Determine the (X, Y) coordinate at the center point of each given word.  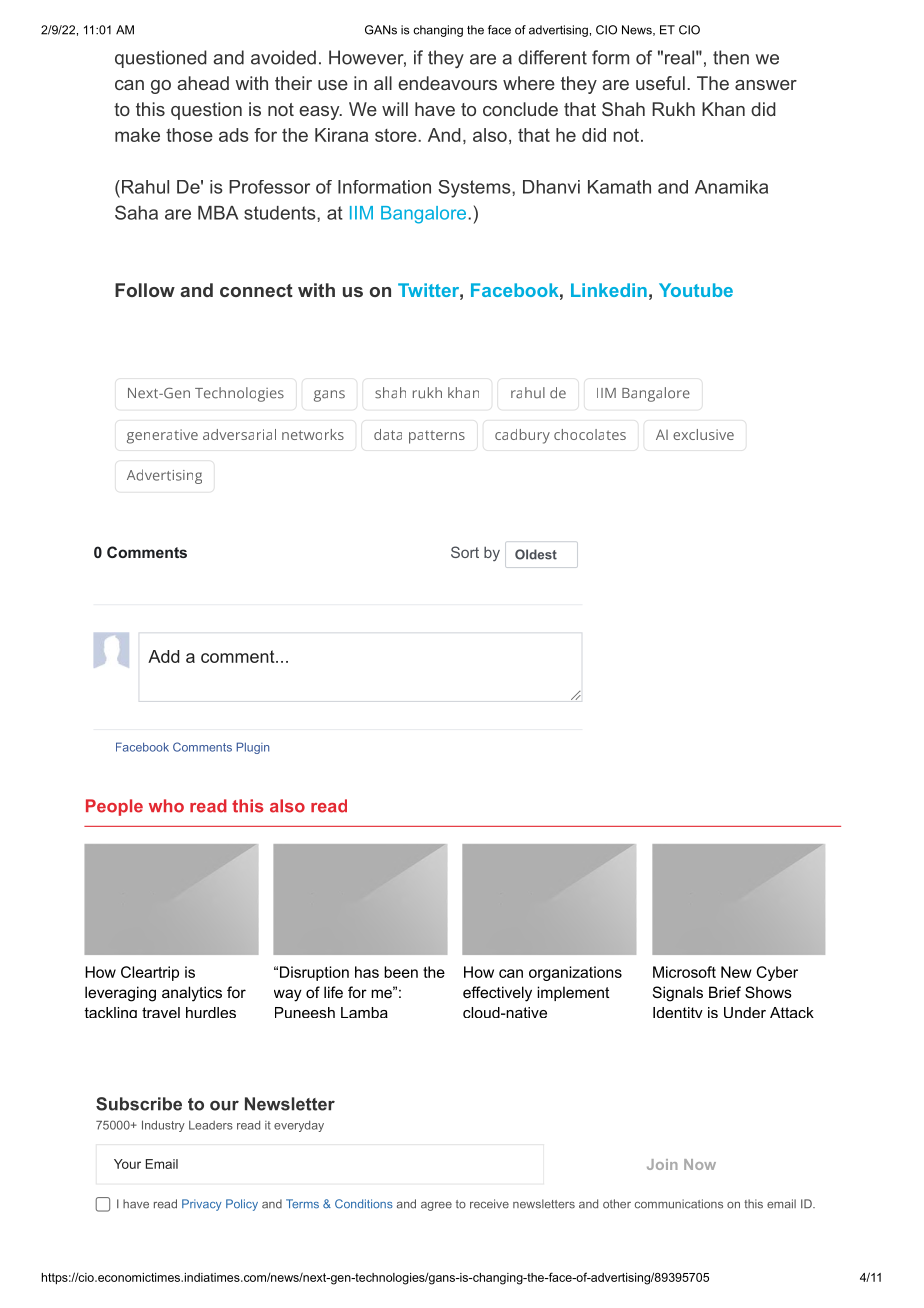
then (731, 57)
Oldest (536, 554)
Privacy (201, 1205)
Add (163, 656)
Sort (465, 552)
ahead (203, 83)
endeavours (447, 83)
